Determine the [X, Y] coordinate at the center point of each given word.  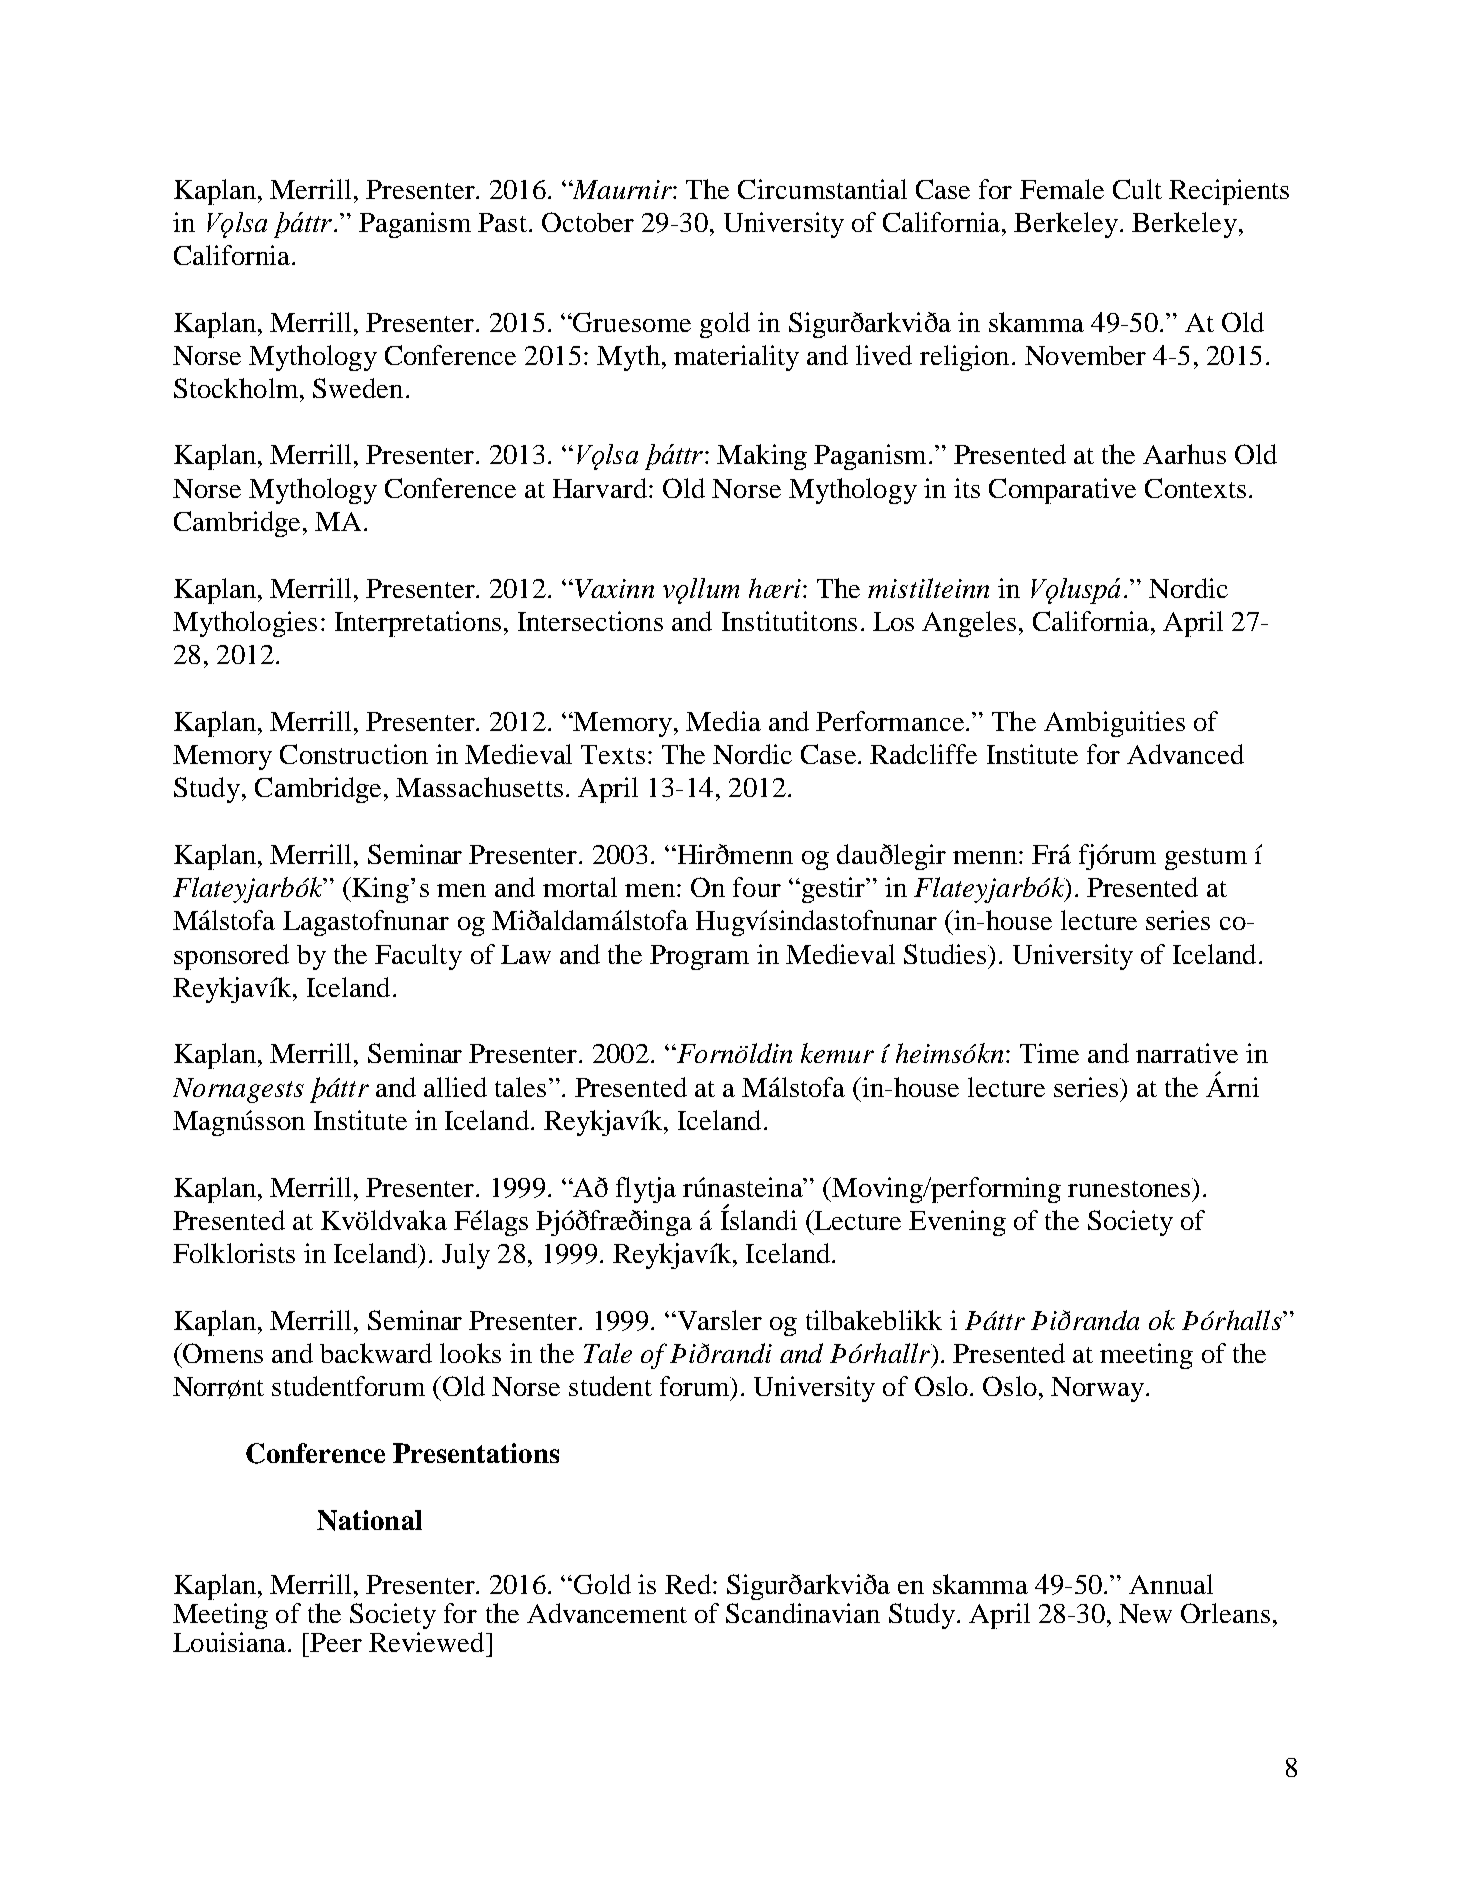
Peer [336, 1642]
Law [526, 954]
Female [1062, 189]
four [757, 887]
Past [502, 222]
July [466, 1256]
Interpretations [418, 624]
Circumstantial [822, 189]
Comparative [1062, 491]
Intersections [590, 621]
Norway [1099, 1389]
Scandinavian [803, 1613]
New [1145, 1613]
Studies [946, 954]
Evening [957, 1223]
